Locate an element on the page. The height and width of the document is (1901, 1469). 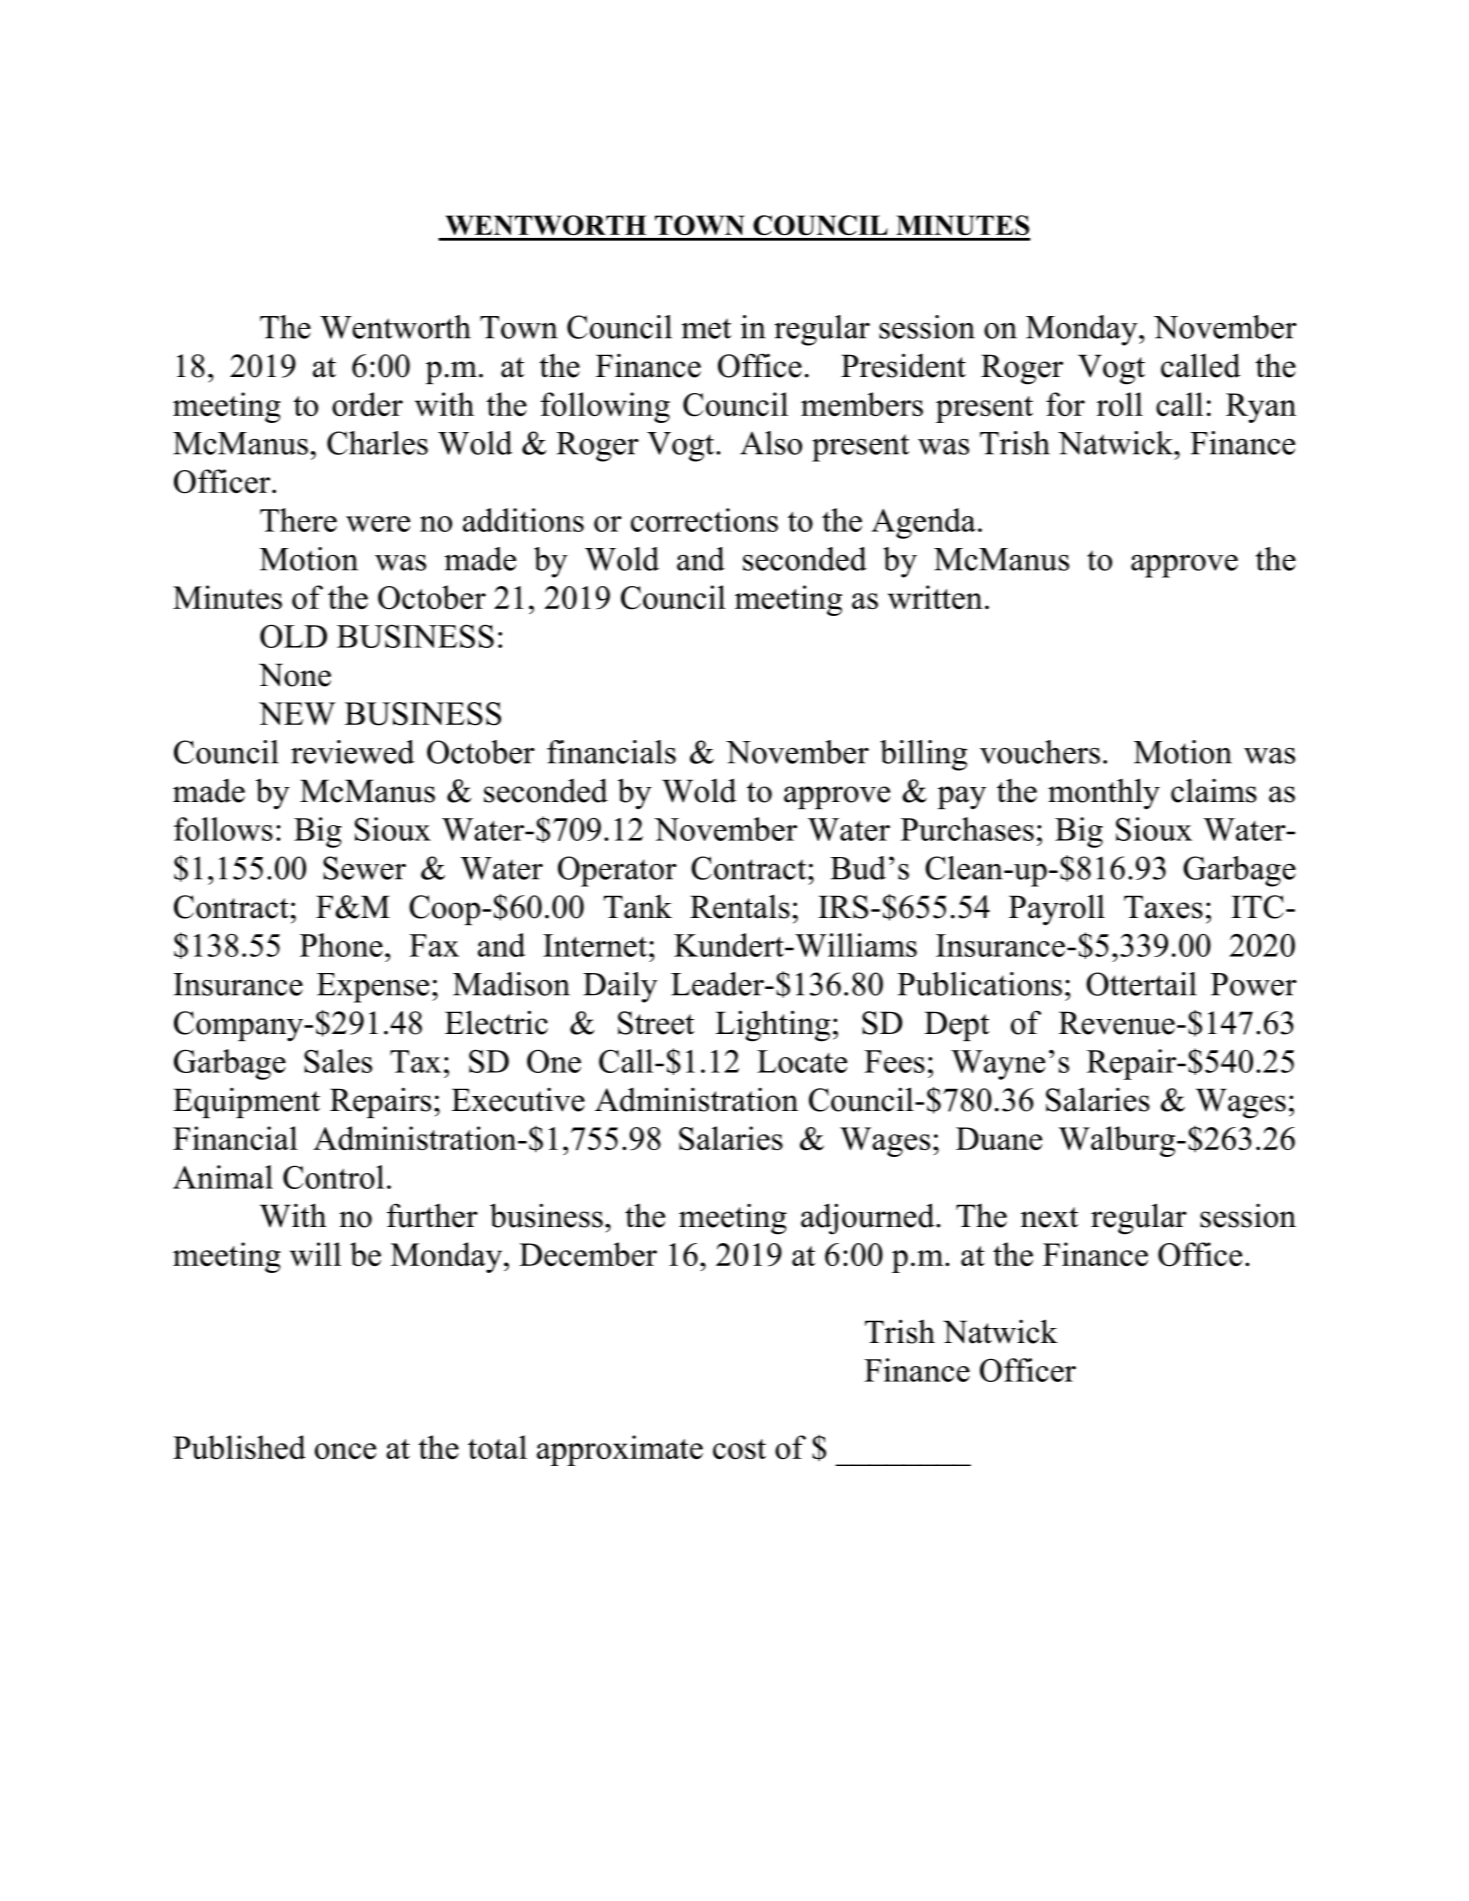
Locate is located at coordinates (802, 1061).
